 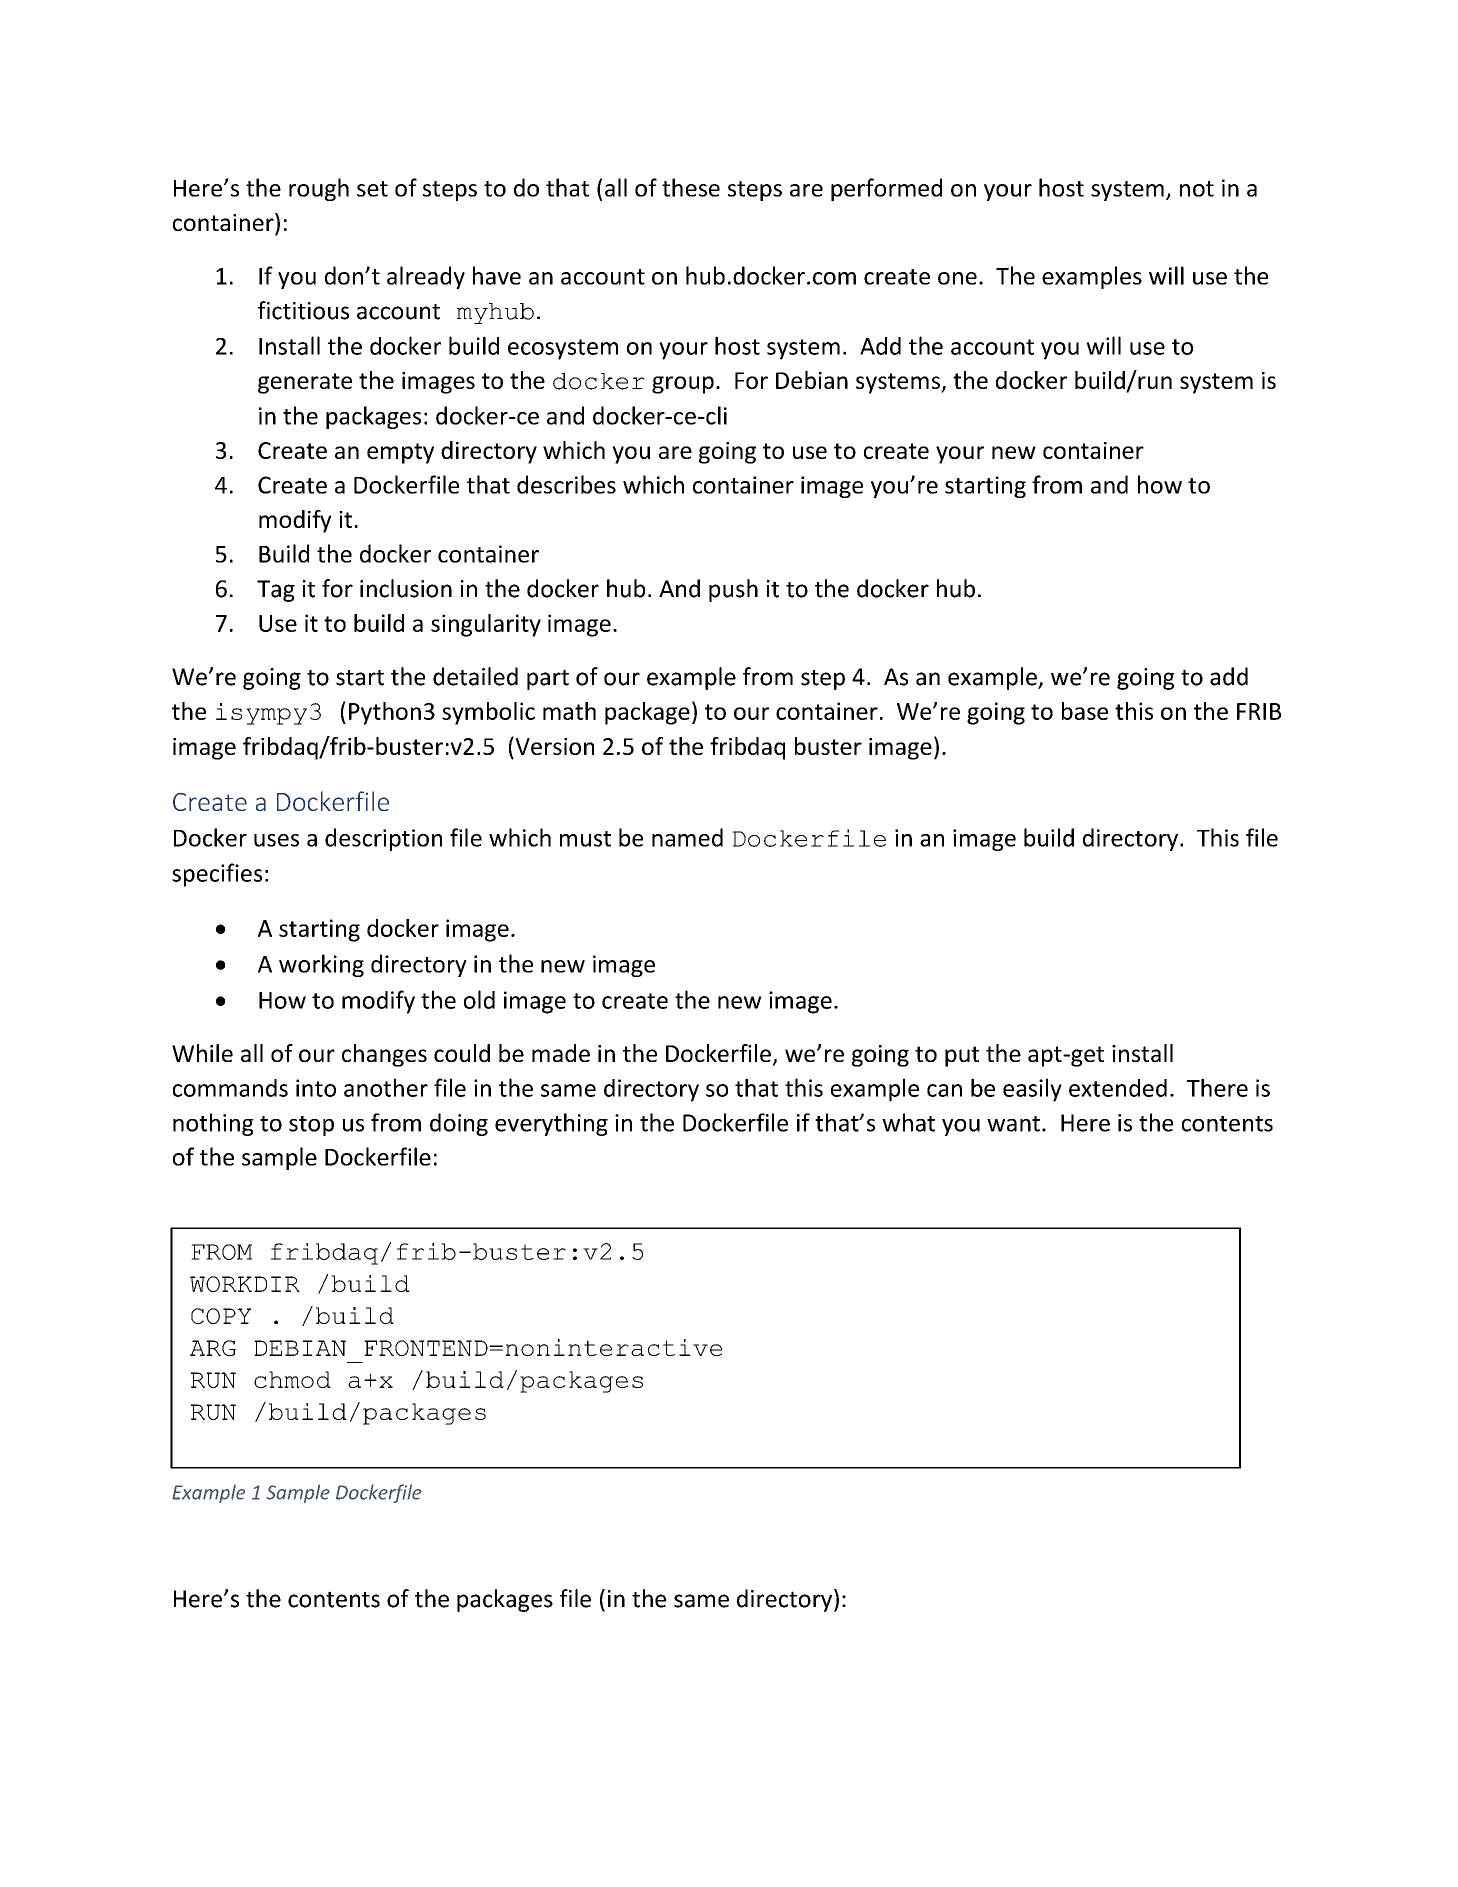 What do you see at coordinates (276, 840) in the screenshot?
I see `uses` at bounding box center [276, 840].
